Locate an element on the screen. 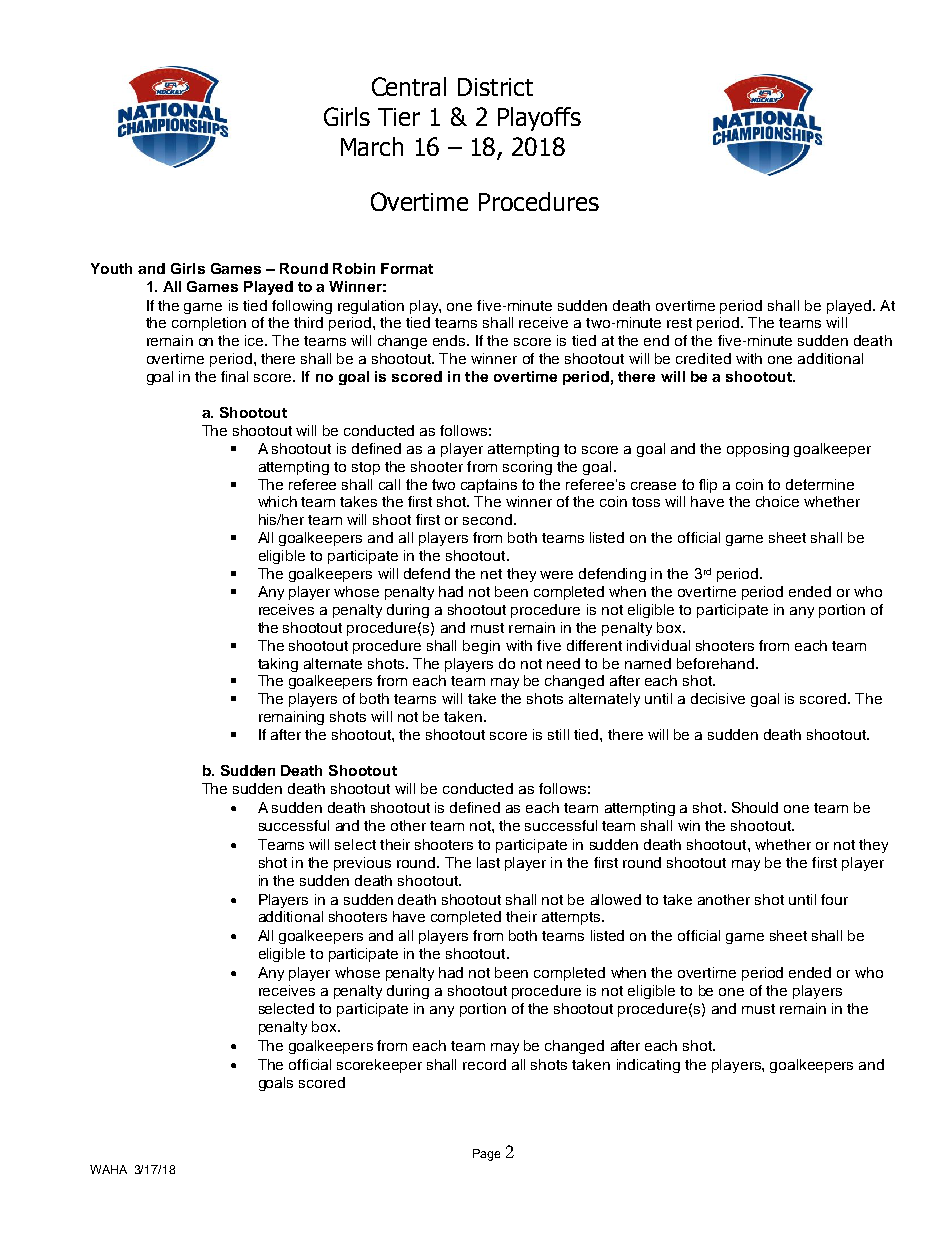 This screenshot has width=952, height=1233. last is located at coordinates (488, 862).
